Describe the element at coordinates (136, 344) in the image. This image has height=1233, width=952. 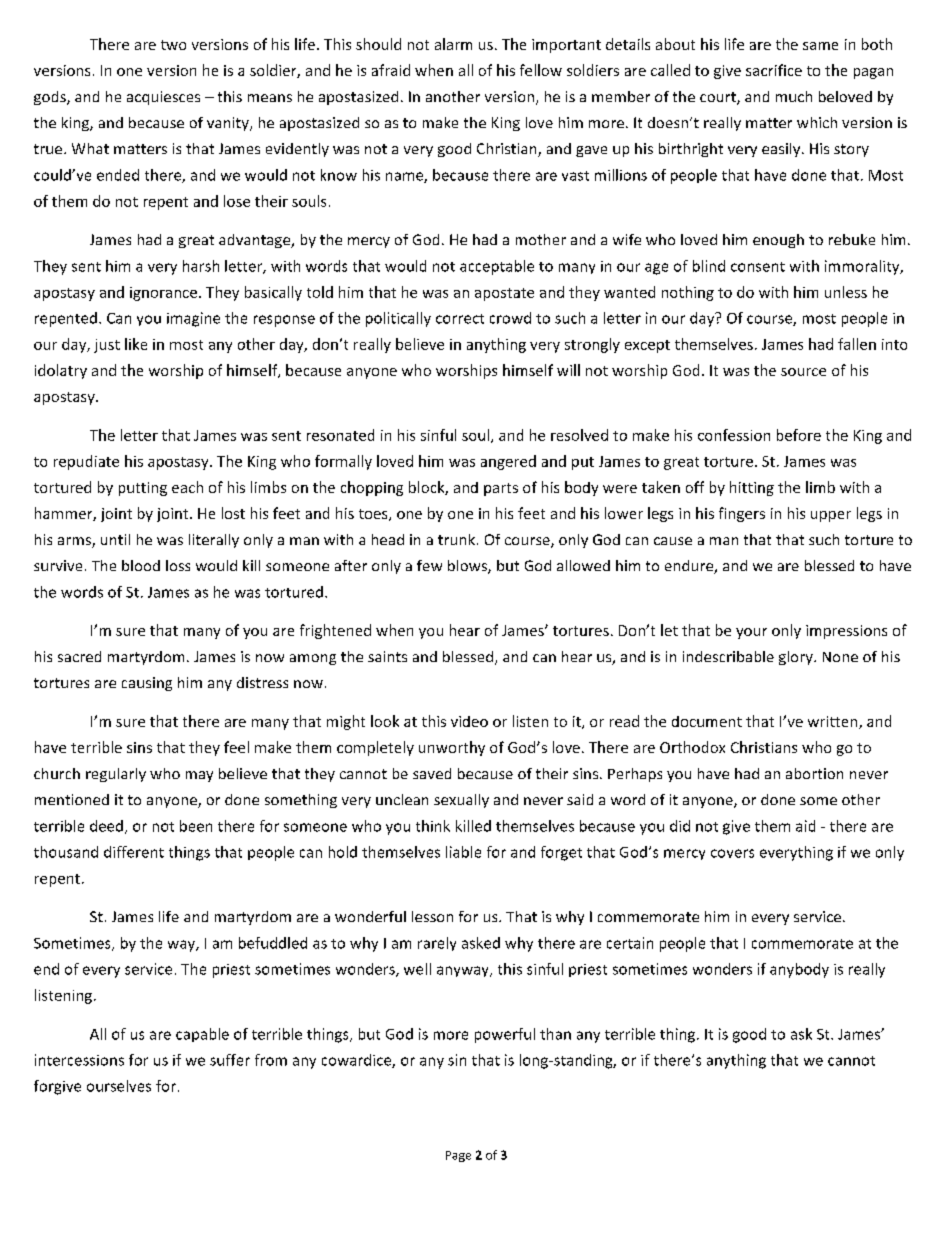
I see `like` at that location.
